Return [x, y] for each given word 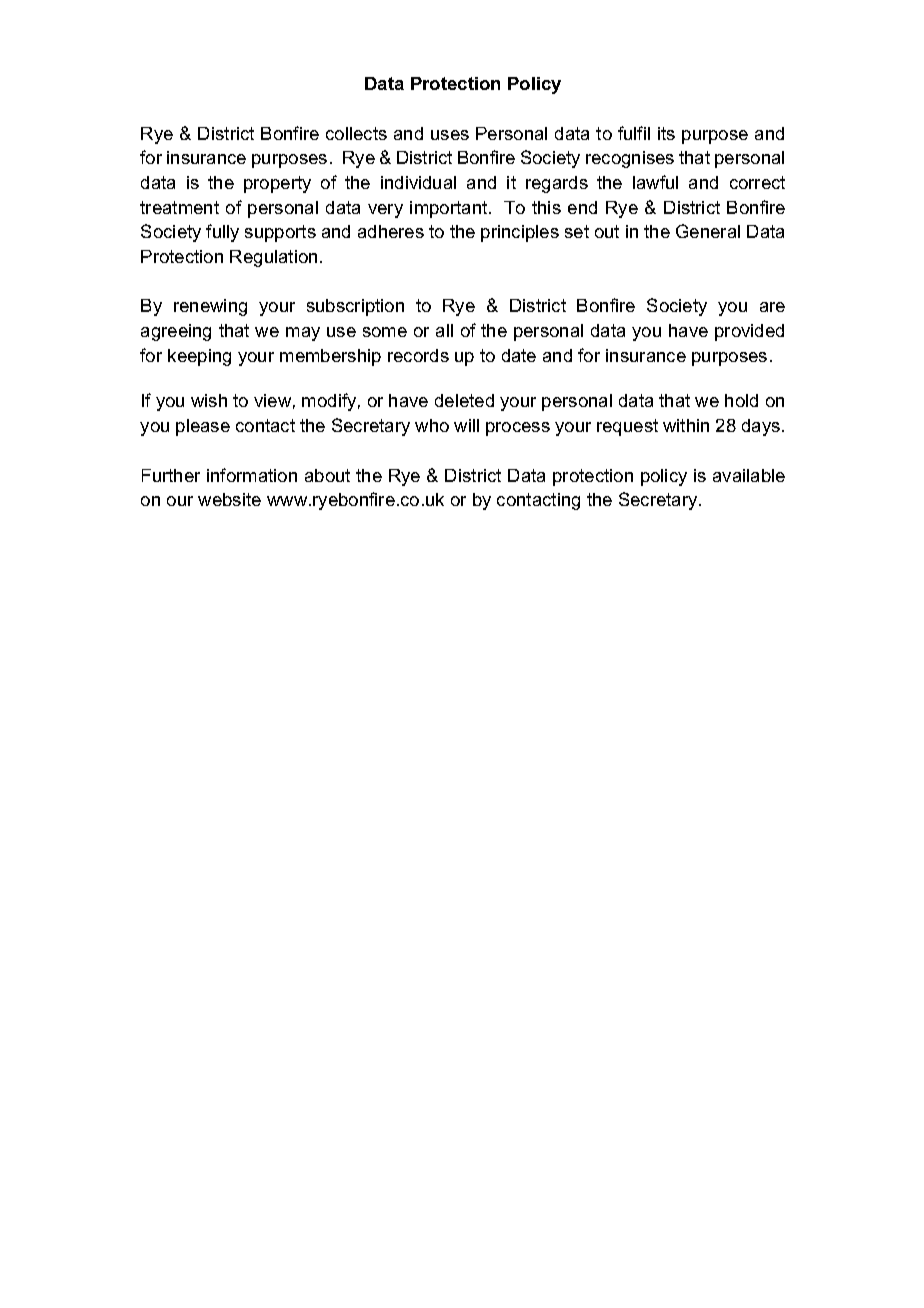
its [666, 133]
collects [356, 133]
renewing [210, 307]
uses [450, 135]
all [444, 330]
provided [749, 332]
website [229, 499]
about [327, 475]
